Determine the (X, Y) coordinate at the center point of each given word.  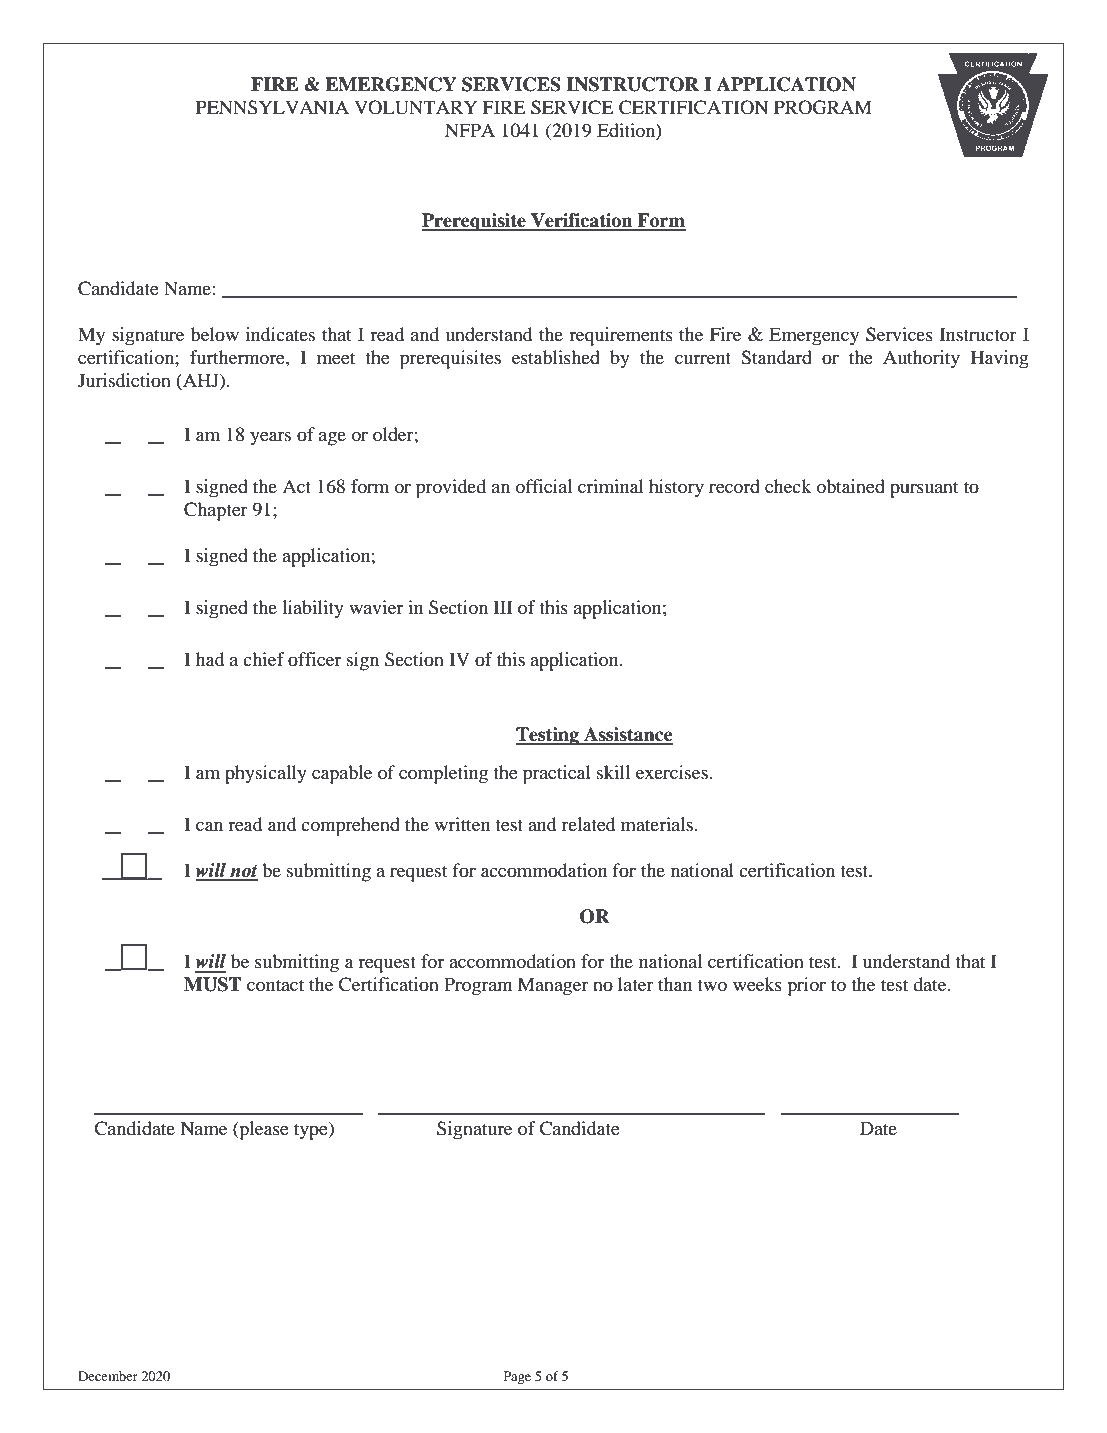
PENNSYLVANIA (272, 107)
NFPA (470, 130)
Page (517, 1377)
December (108, 1376)
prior (806, 986)
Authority (921, 359)
